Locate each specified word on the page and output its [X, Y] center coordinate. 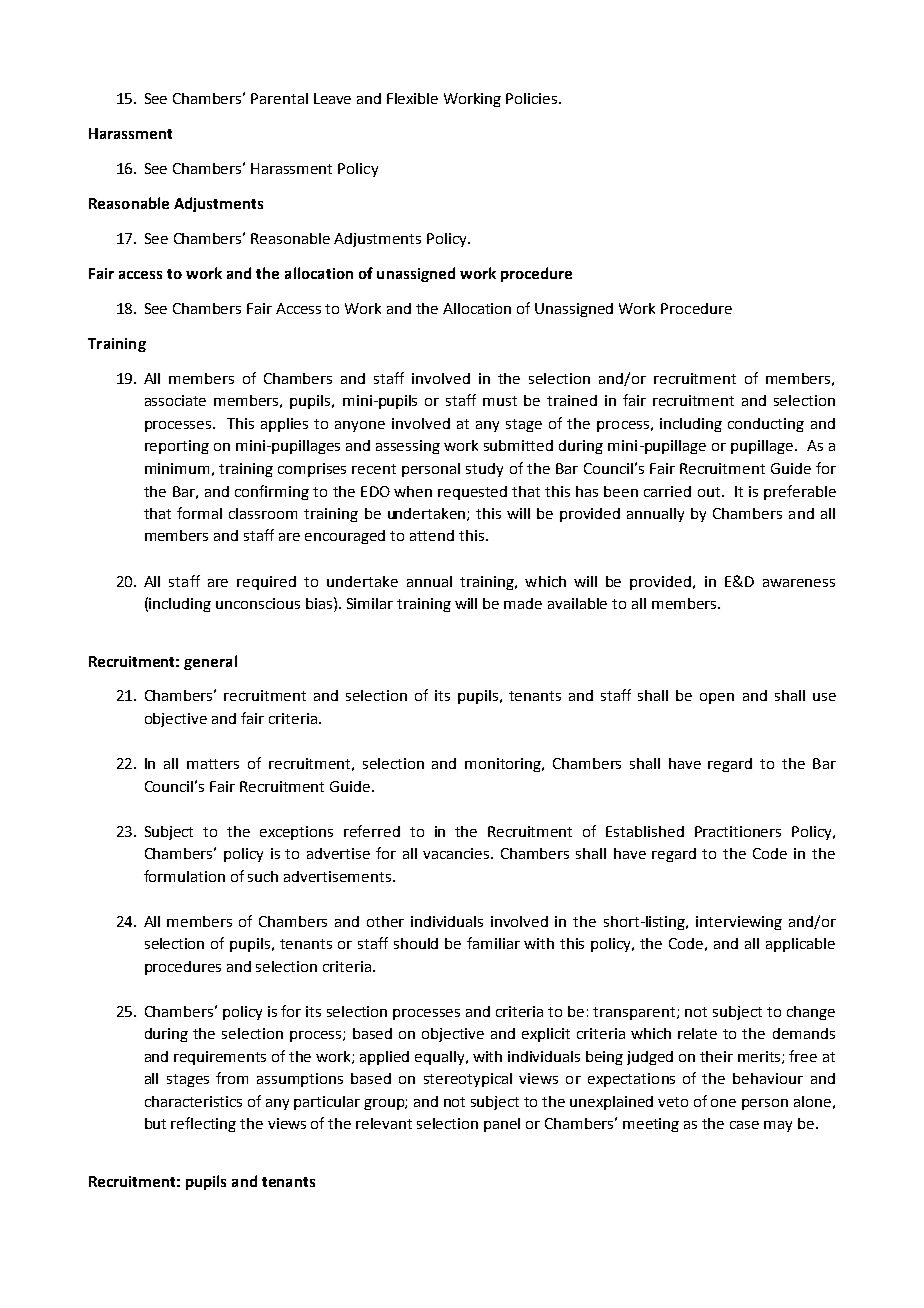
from [232, 1078]
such [263, 876]
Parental [279, 98]
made [523, 603]
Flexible [412, 98]
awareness [799, 583]
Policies [533, 98]
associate [175, 400]
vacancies [457, 853]
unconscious [258, 603]
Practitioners [738, 831]
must [500, 401]
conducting [766, 425]
